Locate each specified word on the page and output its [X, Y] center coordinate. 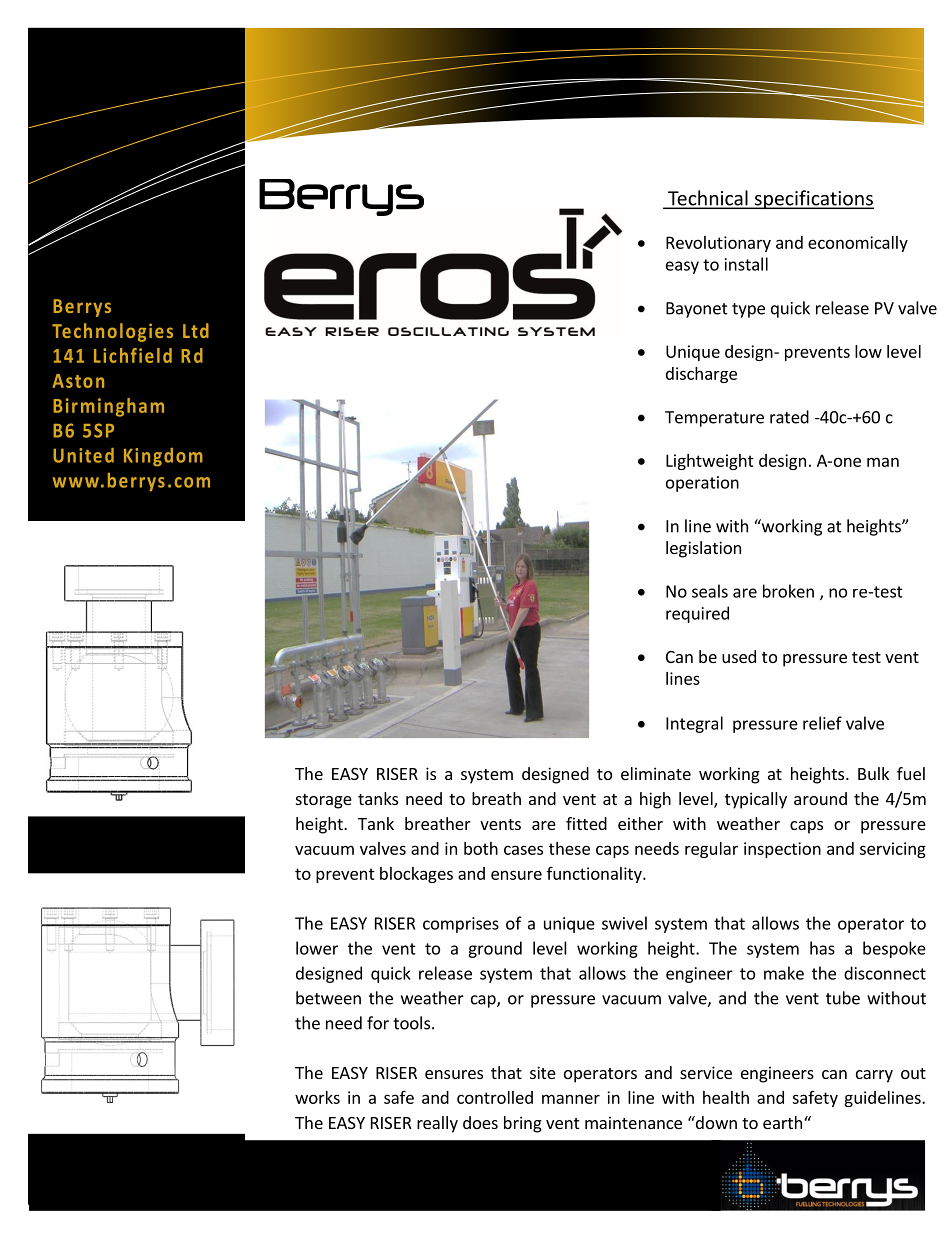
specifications [813, 199]
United [83, 455]
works [317, 1097]
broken [788, 591]
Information [375, 74]
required [697, 614]
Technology [553, 78]
